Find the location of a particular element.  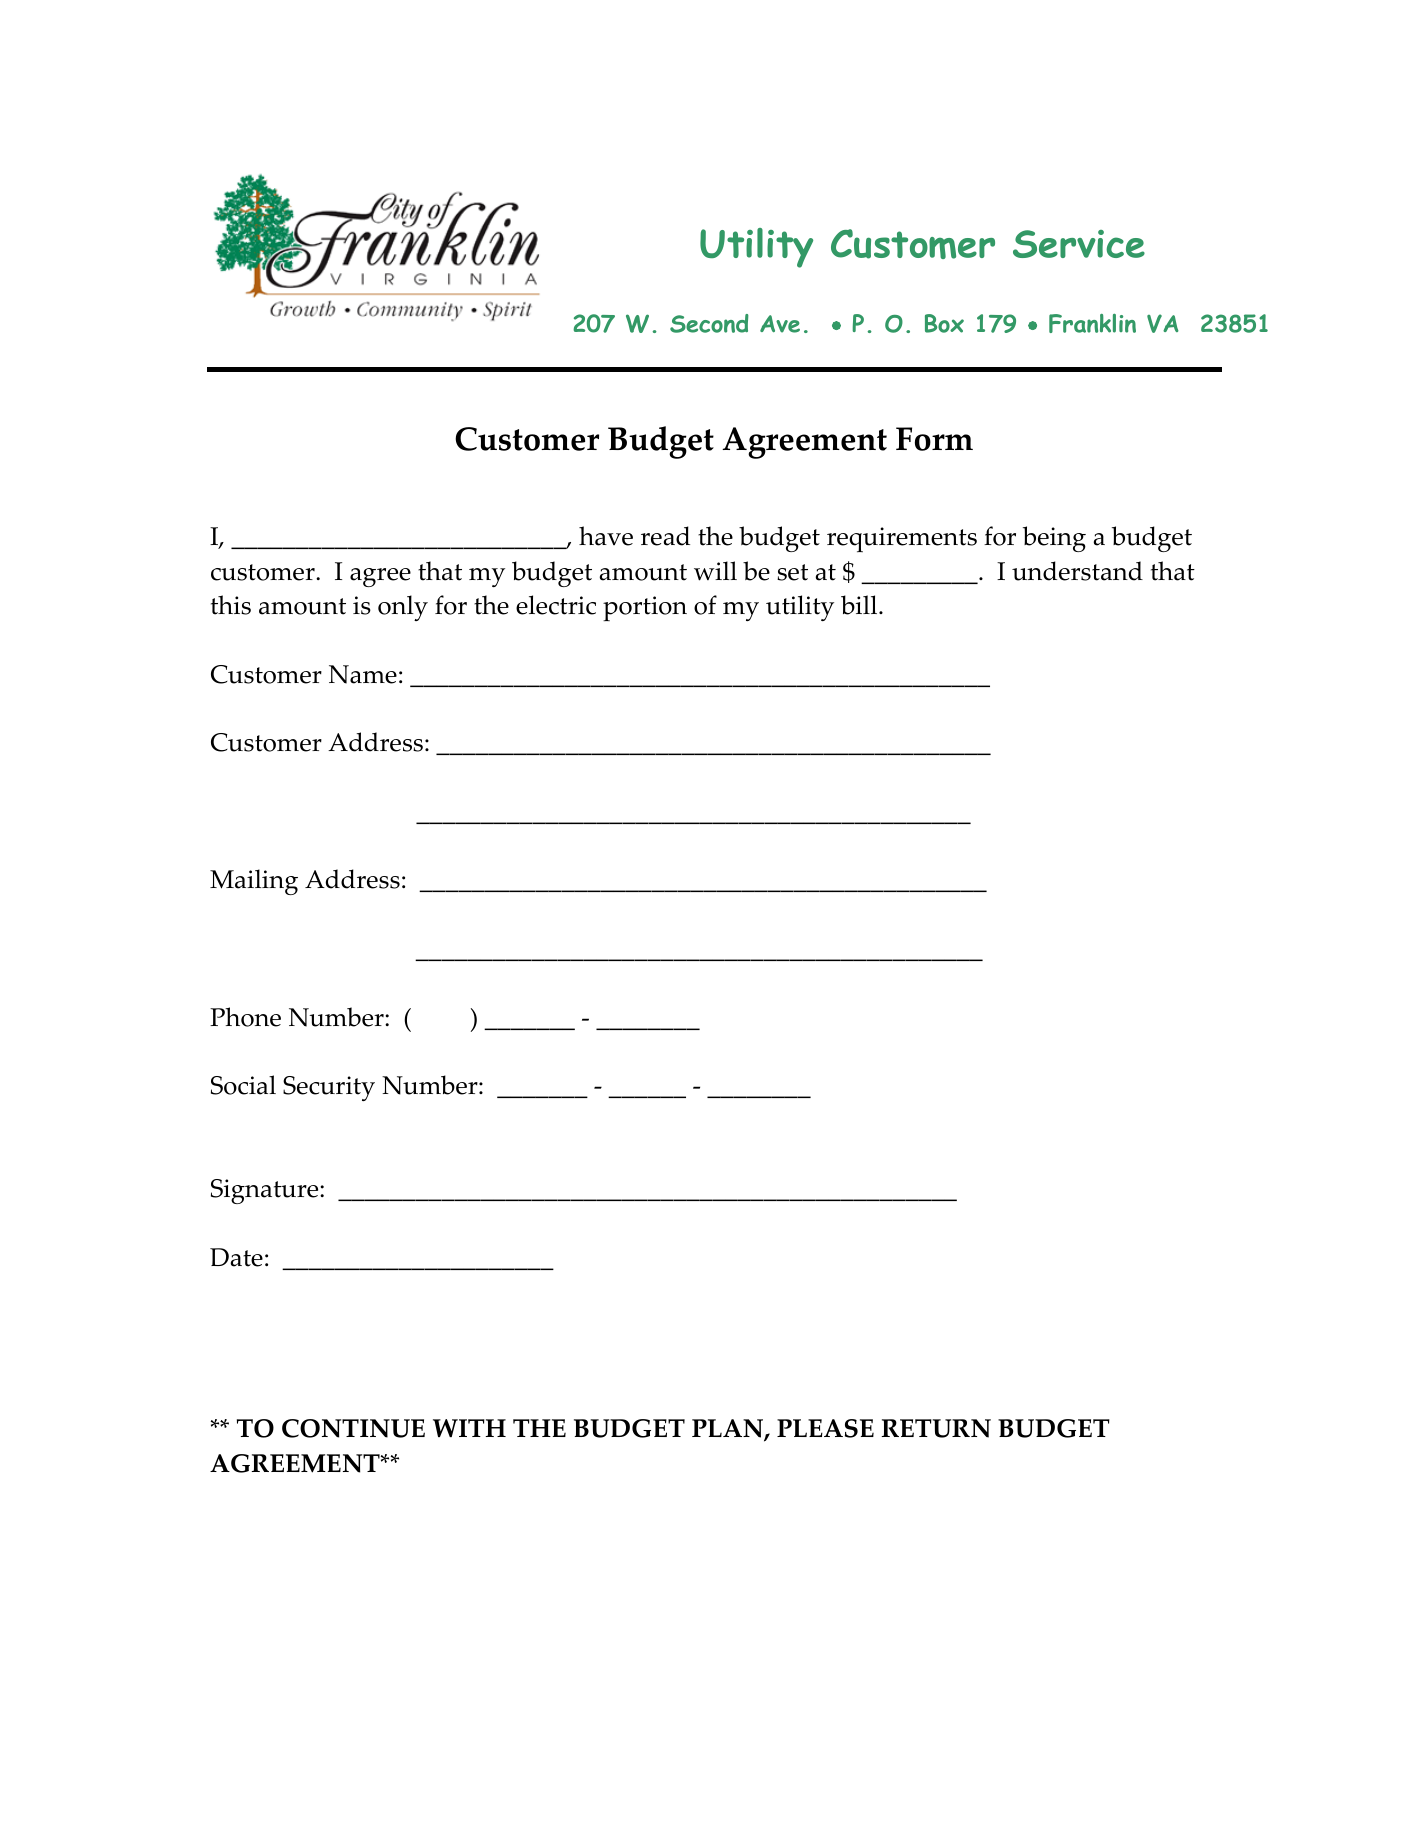

only is located at coordinates (403, 608).
